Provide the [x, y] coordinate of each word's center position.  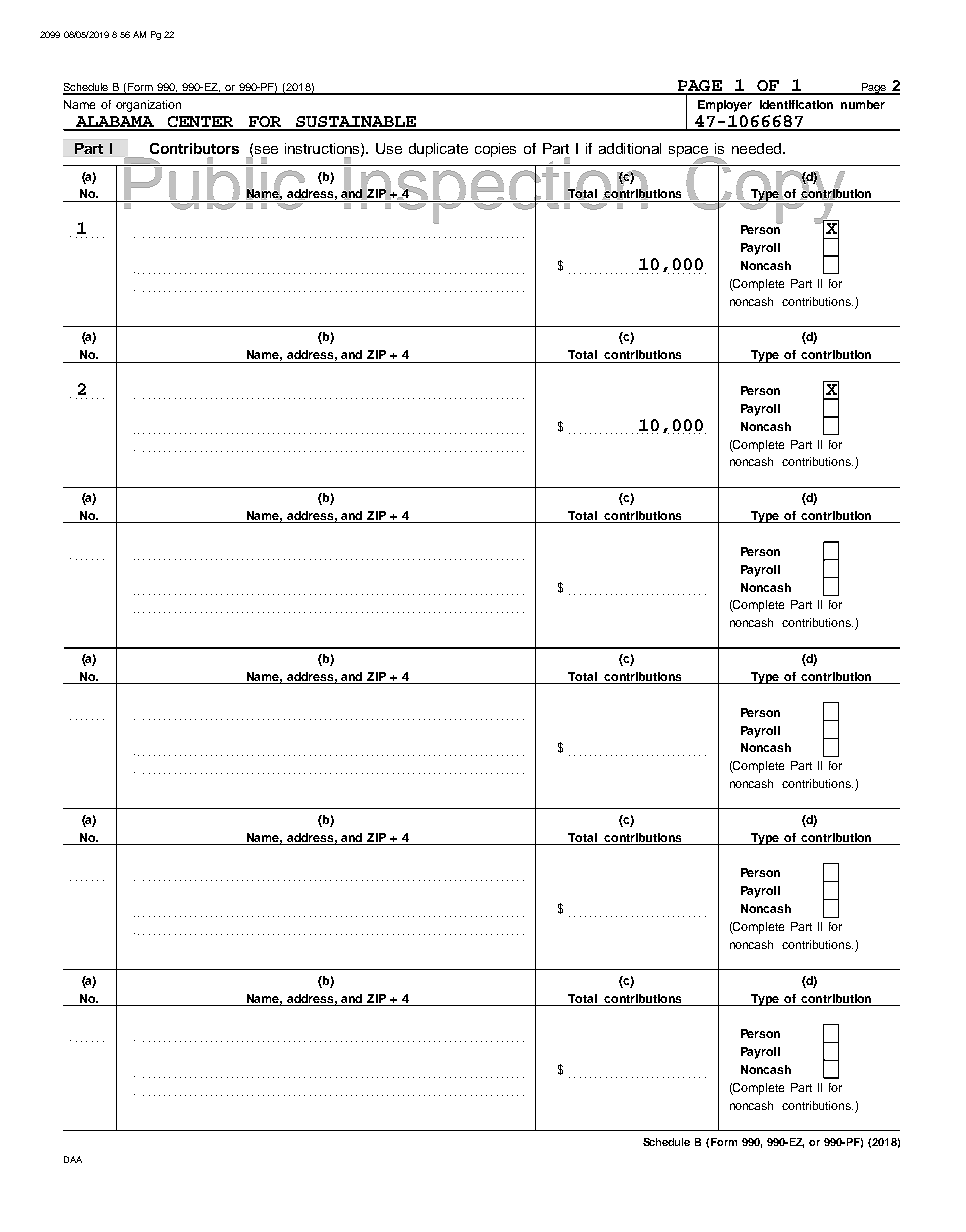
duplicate [438, 150]
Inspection [495, 190]
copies [495, 150]
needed [758, 148]
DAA [73, 1159]
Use [389, 148]
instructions [323, 149]
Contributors [194, 148]
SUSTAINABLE [356, 123]
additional [630, 148]
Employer [725, 106]
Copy [766, 191]
